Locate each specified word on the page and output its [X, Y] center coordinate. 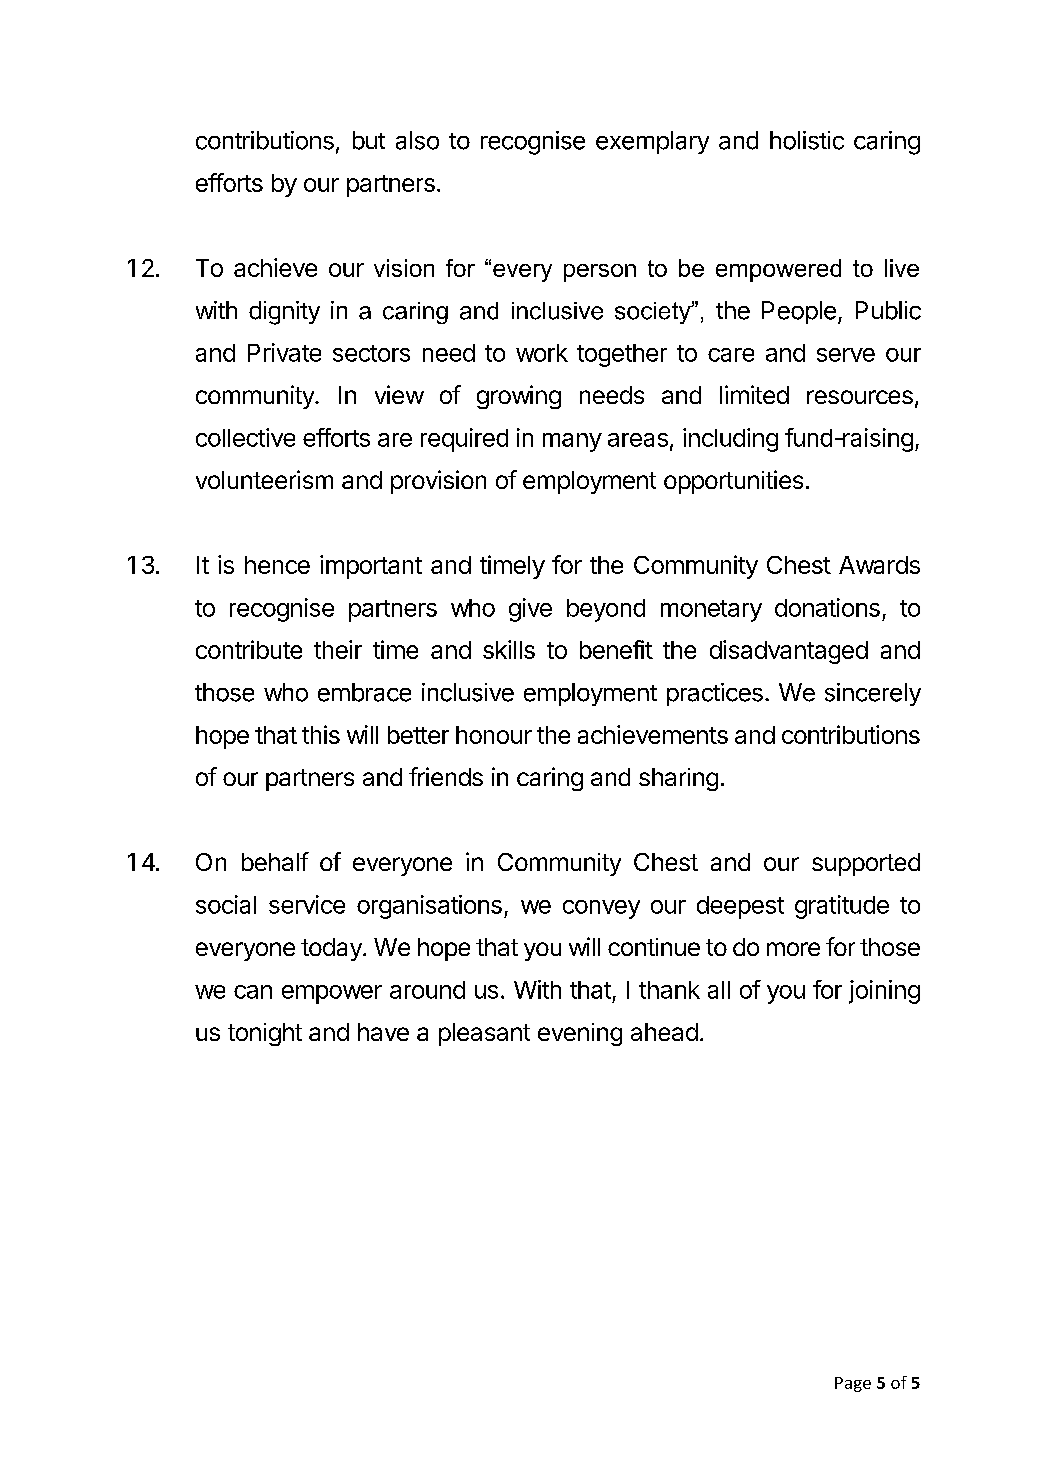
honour [494, 735]
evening [580, 1034]
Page [853, 1384]
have [383, 1032]
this [321, 734]
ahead [664, 1032]
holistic [807, 140]
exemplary [652, 142]
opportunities [733, 482]
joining [884, 992]
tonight [265, 1034]
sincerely [873, 694]
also [417, 140]
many [572, 442]
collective [245, 437]
